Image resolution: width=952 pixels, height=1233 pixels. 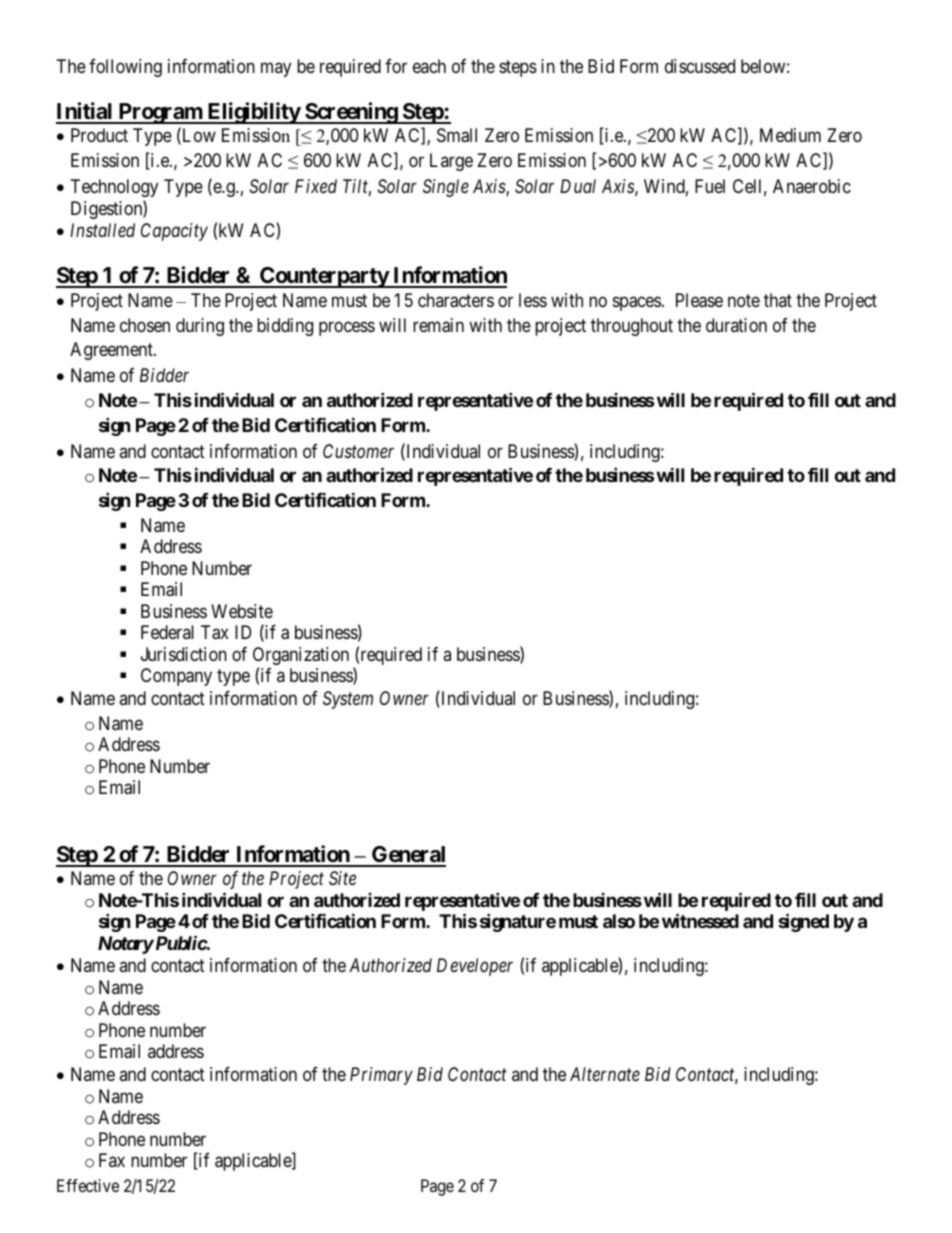 What do you see at coordinates (700, 66) in the document?
I see `discussed` at bounding box center [700, 66].
